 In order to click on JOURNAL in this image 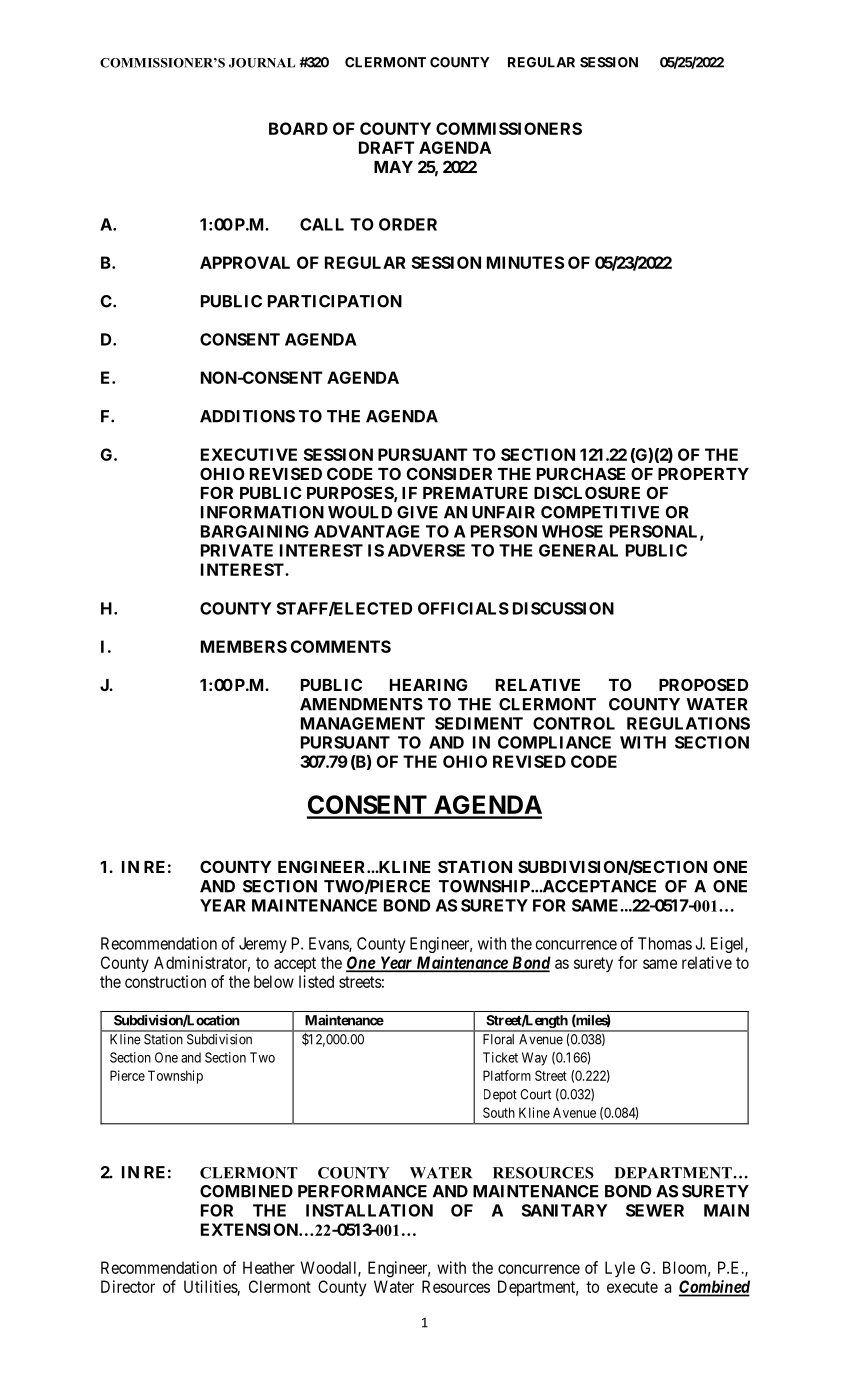, I will do `click(262, 63)`.
